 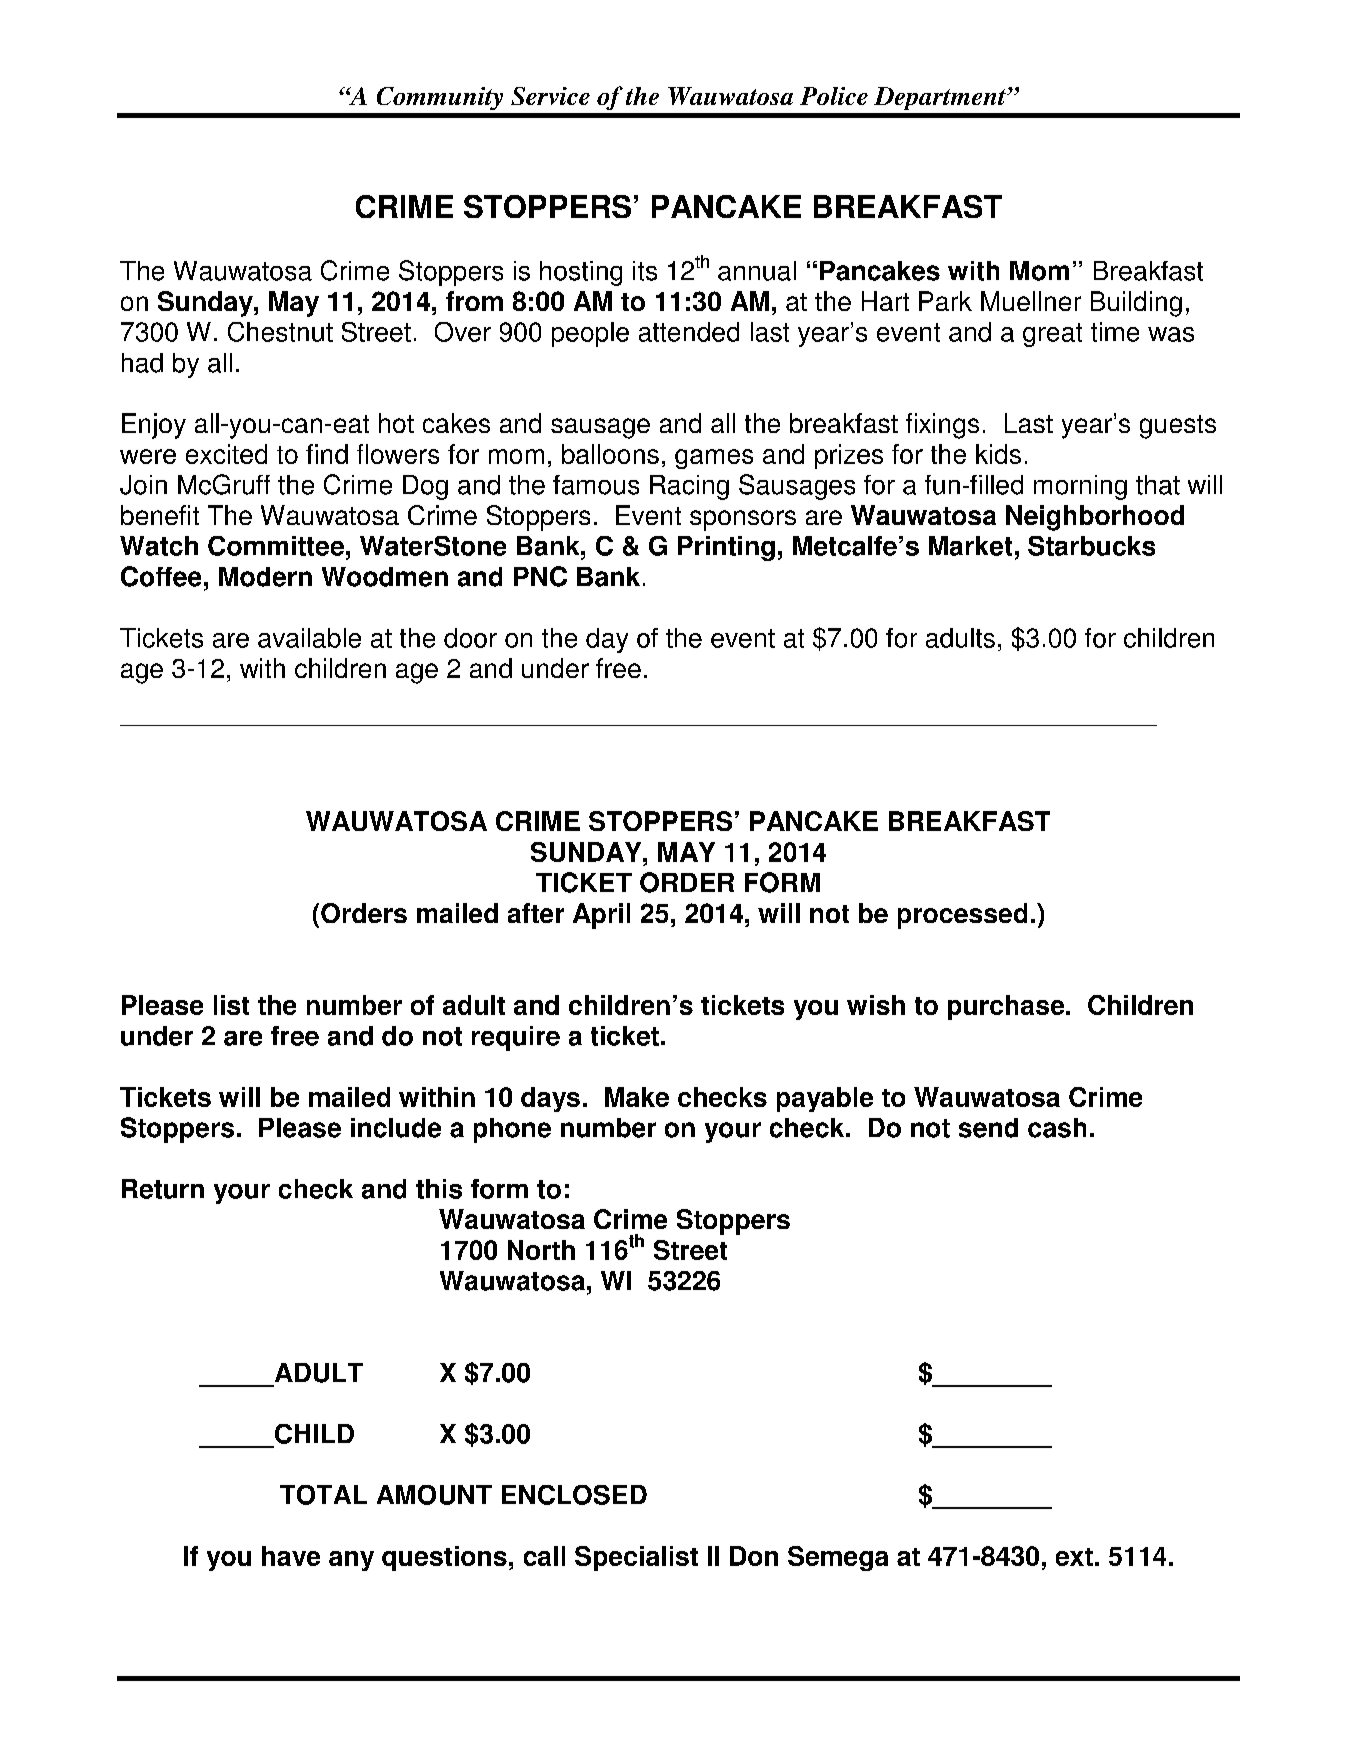 What do you see at coordinates (291, 1556) in the screenshot?
I see `have` at bounding box center [291, 1556].
